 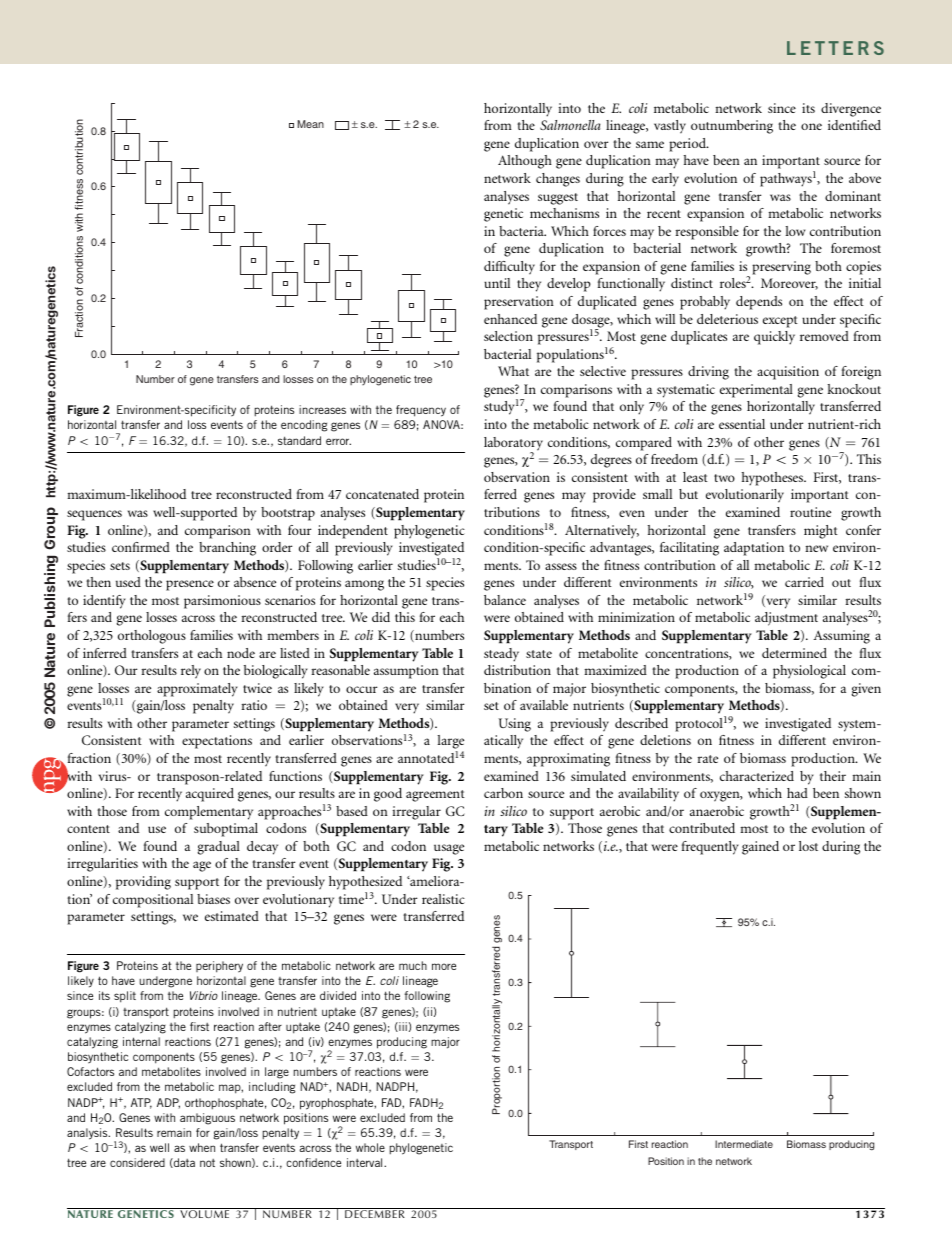 I want to click on adjustment, so click(x=786, y=619).
